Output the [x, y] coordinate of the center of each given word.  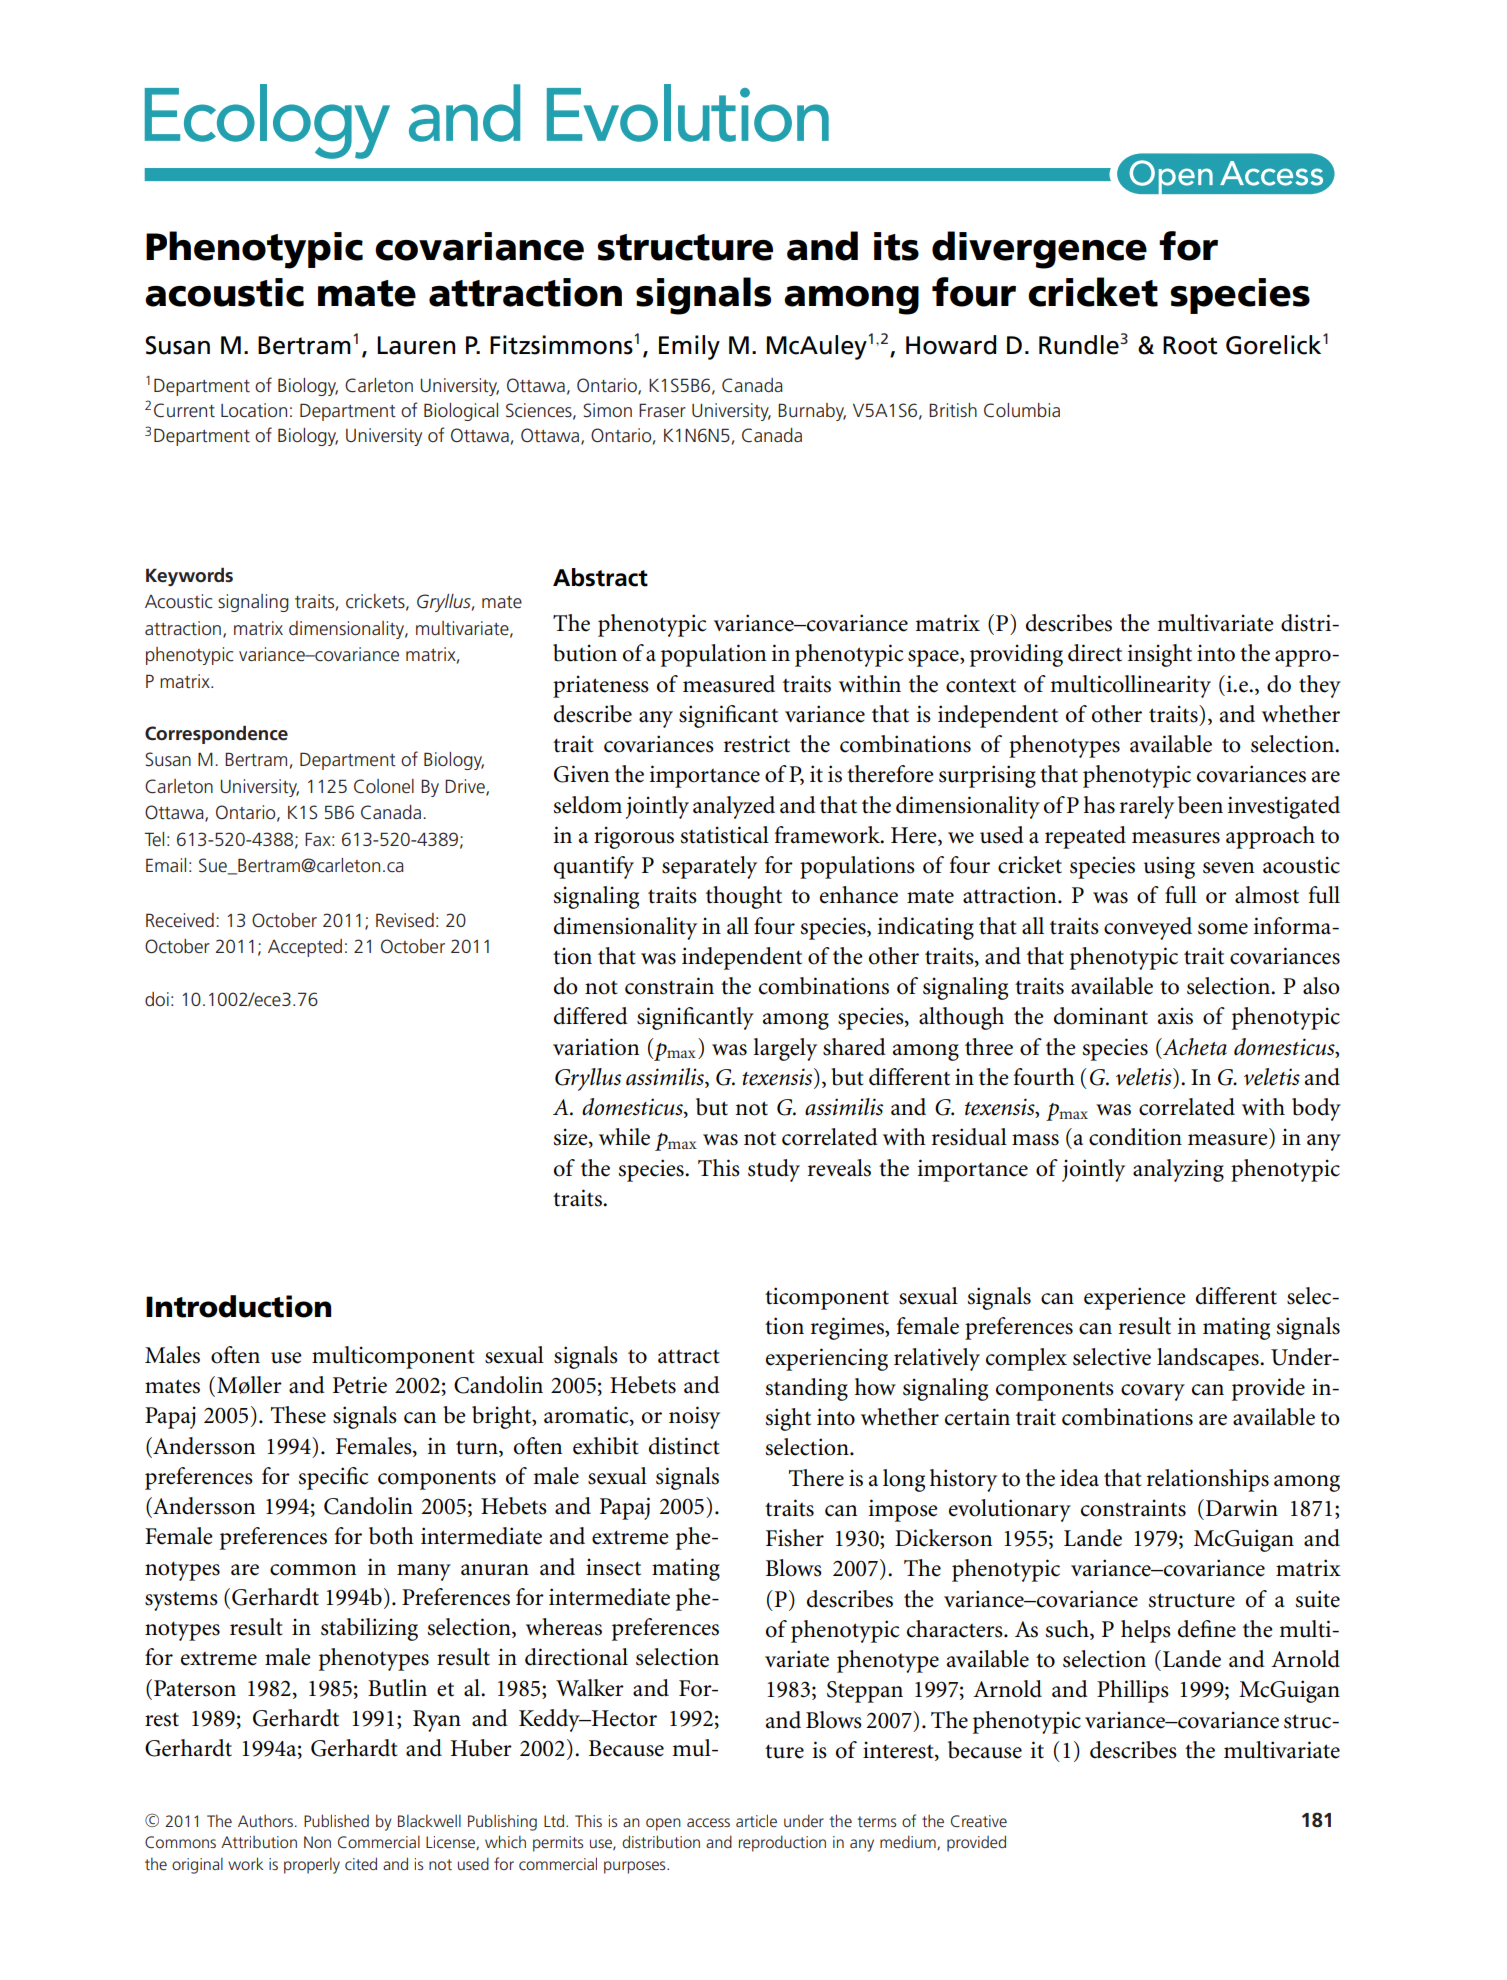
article [756, 1820]
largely [785, 1049]
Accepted [305, 948]
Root [1190, 345]
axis [1175, 1016]
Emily [689, 347]
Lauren [416, 345]
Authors [265, 1820]
